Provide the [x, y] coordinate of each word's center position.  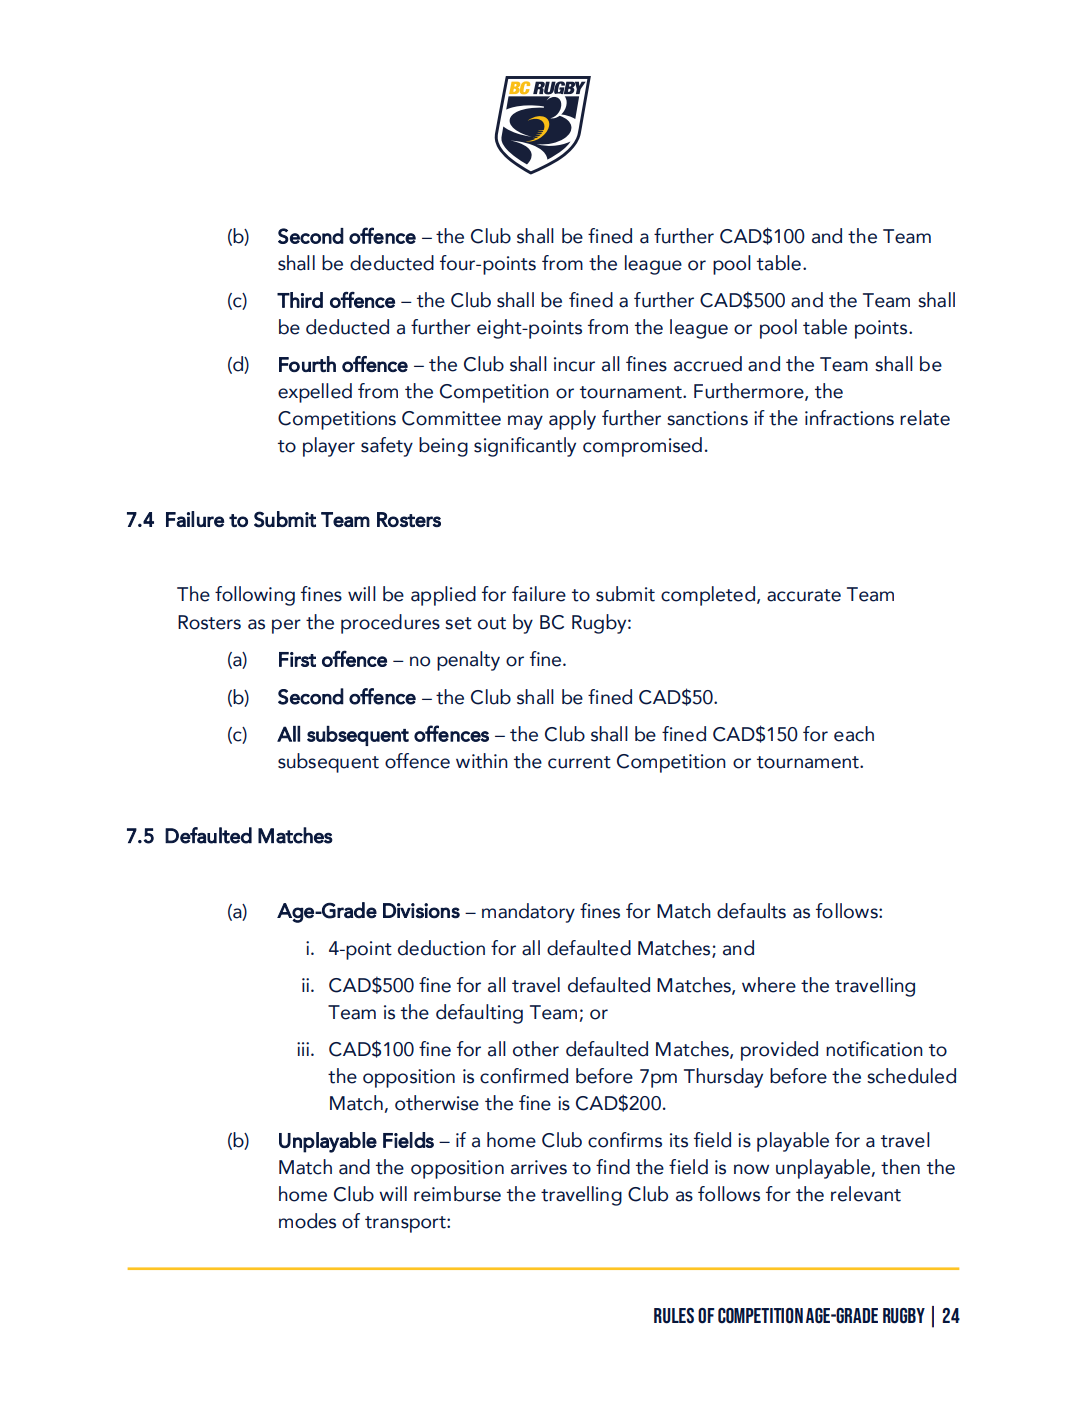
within [482, 761]
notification [874, 1049]
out [492, 623]
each [854, 734]
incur [574, 364]
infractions [849, 418]
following [255, 596]
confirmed [524, 1076]
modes [307, 1221]
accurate [804, 595]
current [579, 762]
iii [303, 1049]
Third [300, 300]
